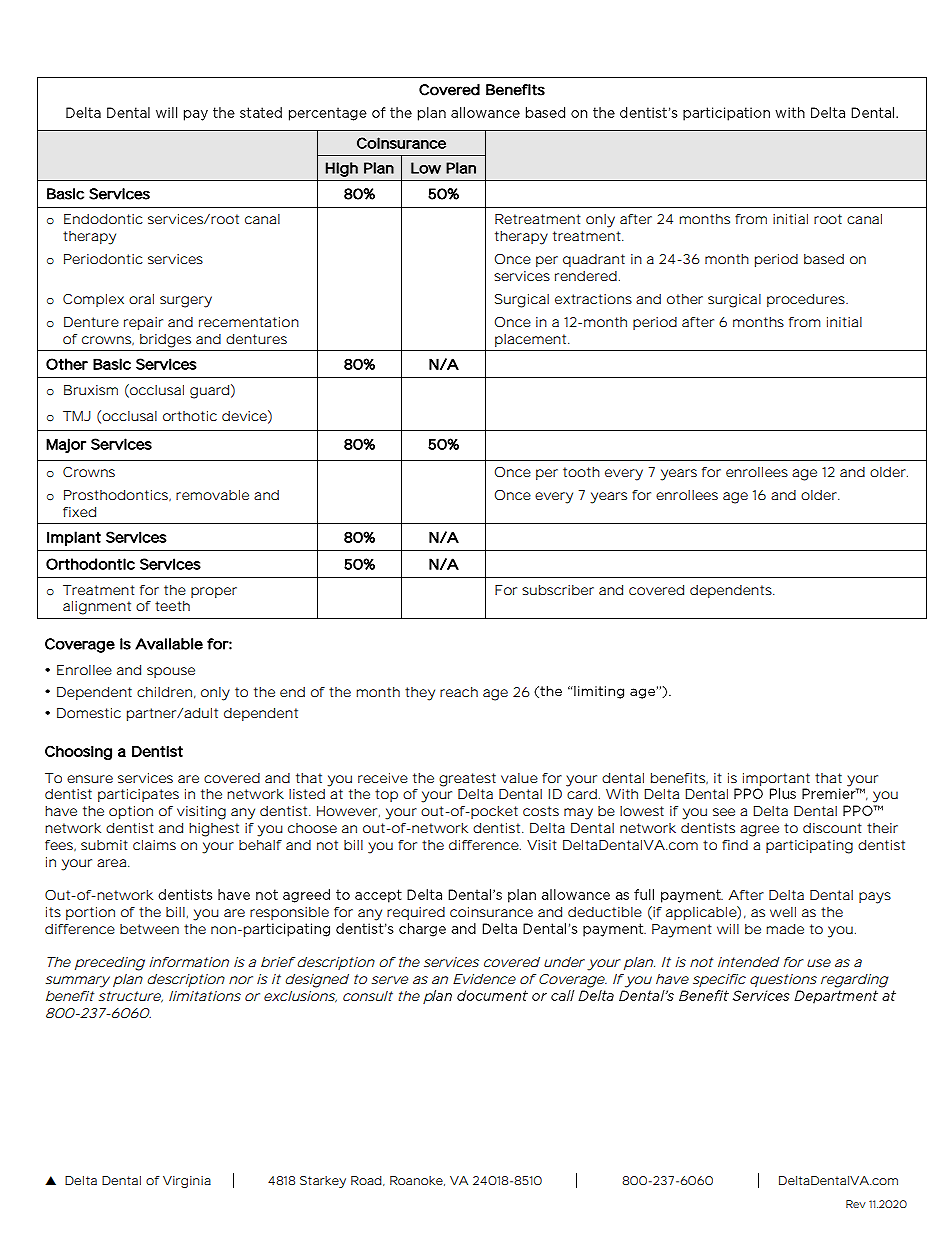 Image resolution: width=952 pixels, height=1233 pixels. What do you see at coordinates (205, 996) in the screenshot?
I see `limitations` at bounding box center [205, 996].
